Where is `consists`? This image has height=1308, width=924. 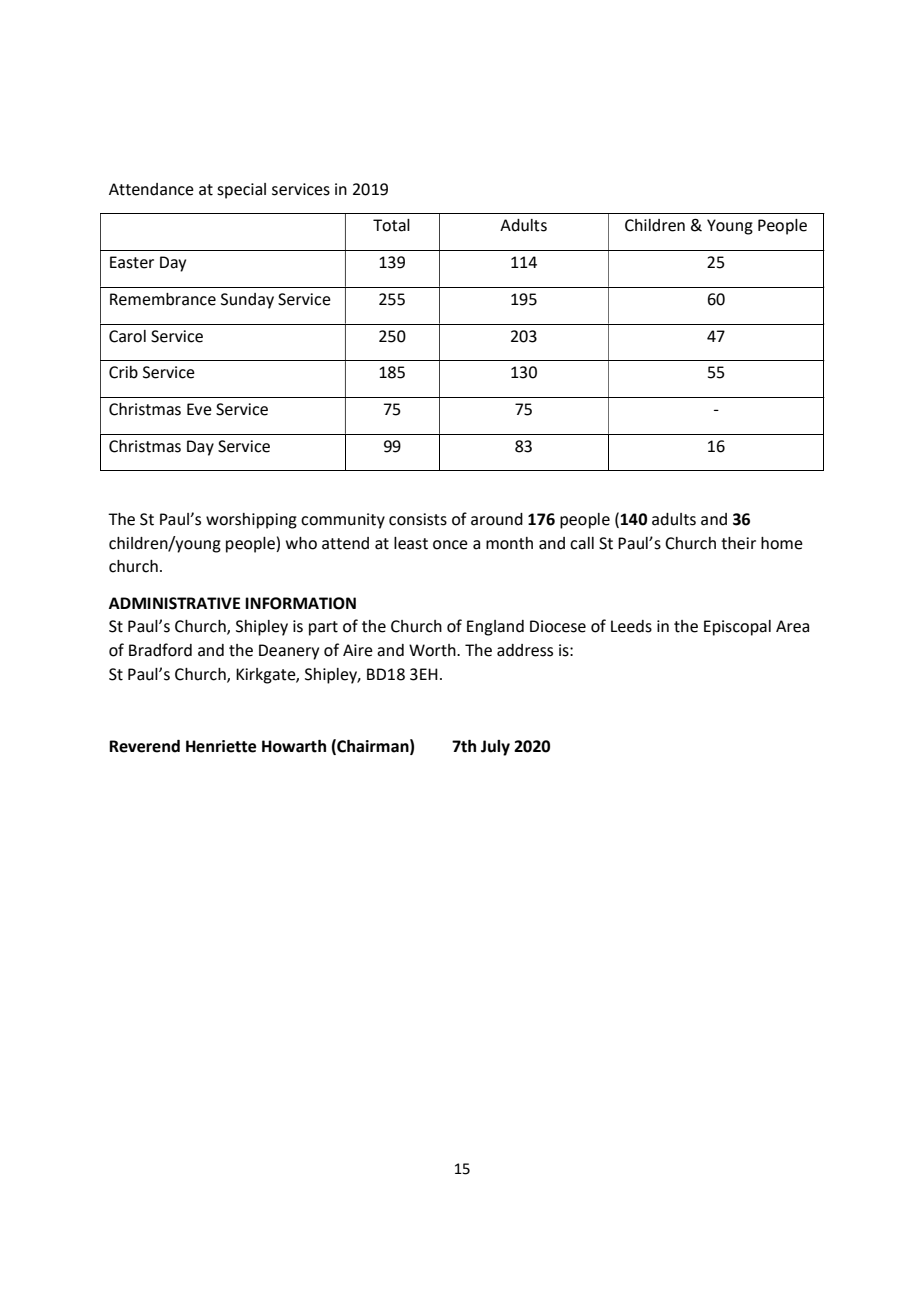 consists is located at coordinates (418, 519).
